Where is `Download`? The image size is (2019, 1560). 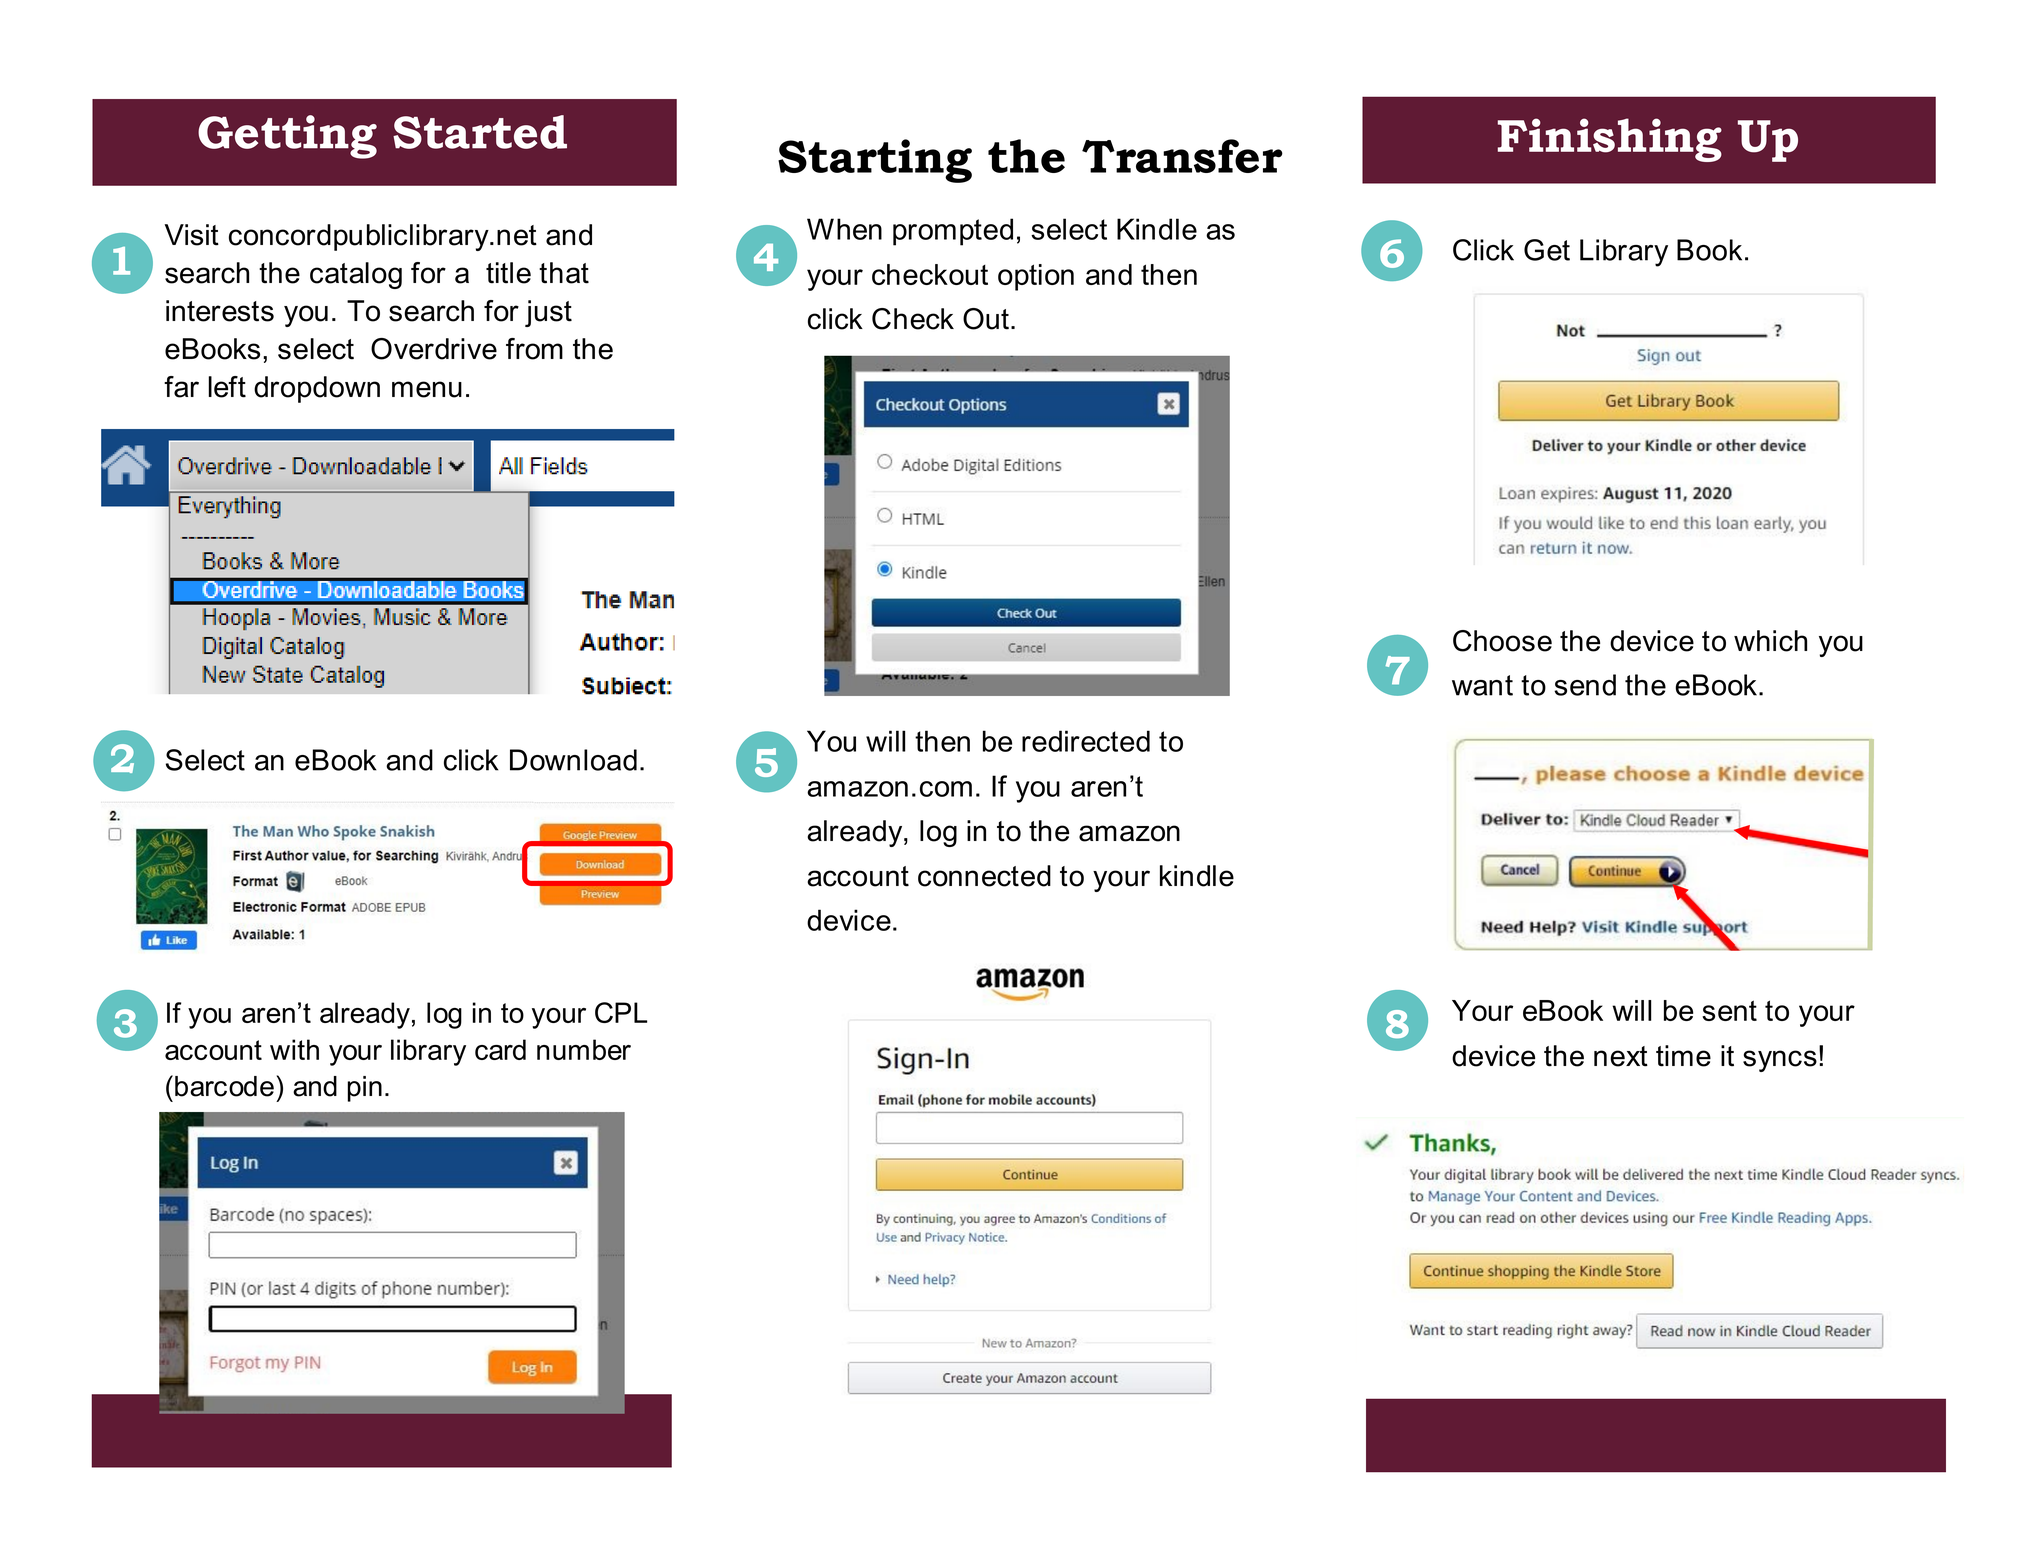 Download is located at coordinates (573, 760).
